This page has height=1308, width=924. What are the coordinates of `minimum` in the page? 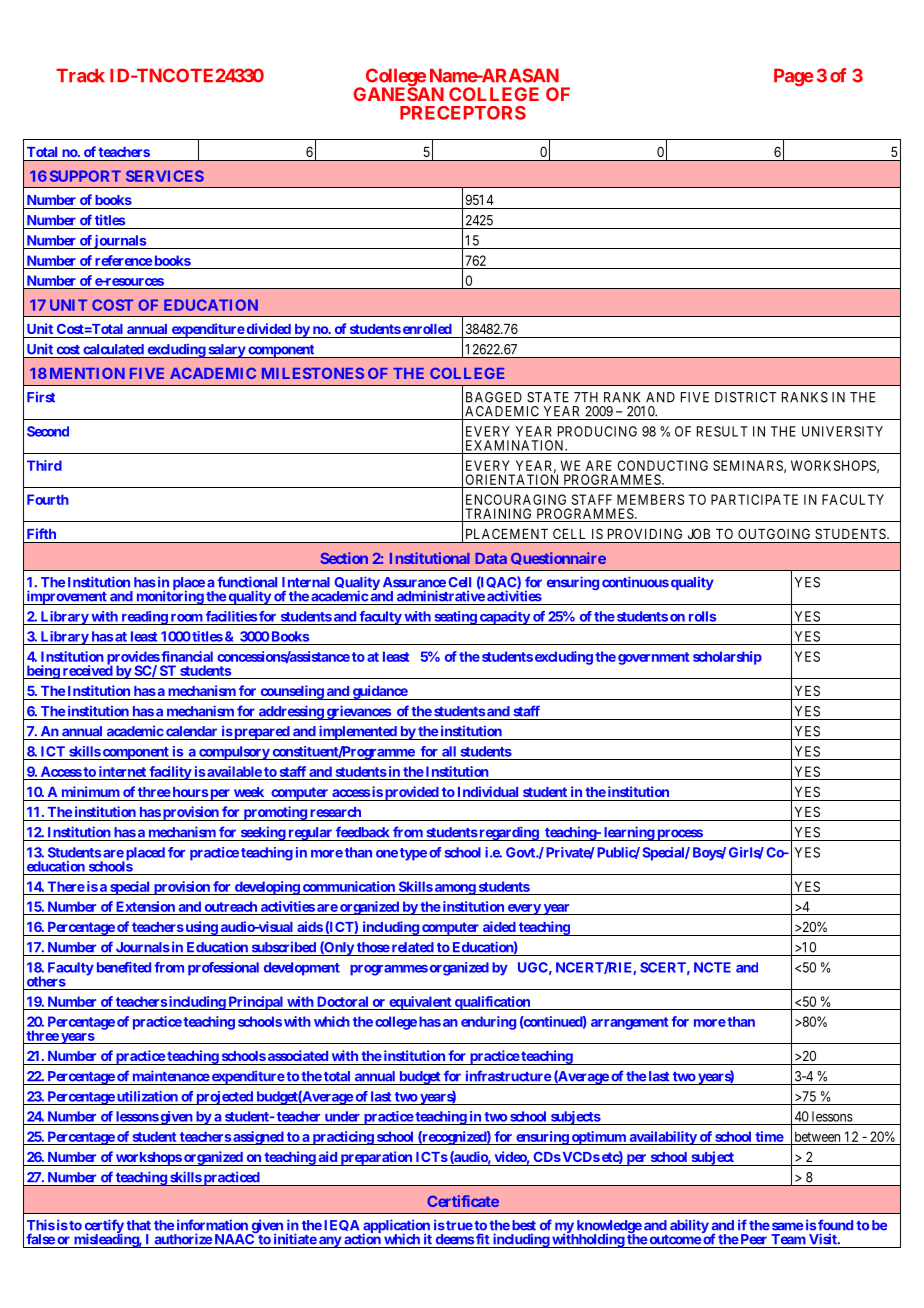 It's located at (91, 791).
